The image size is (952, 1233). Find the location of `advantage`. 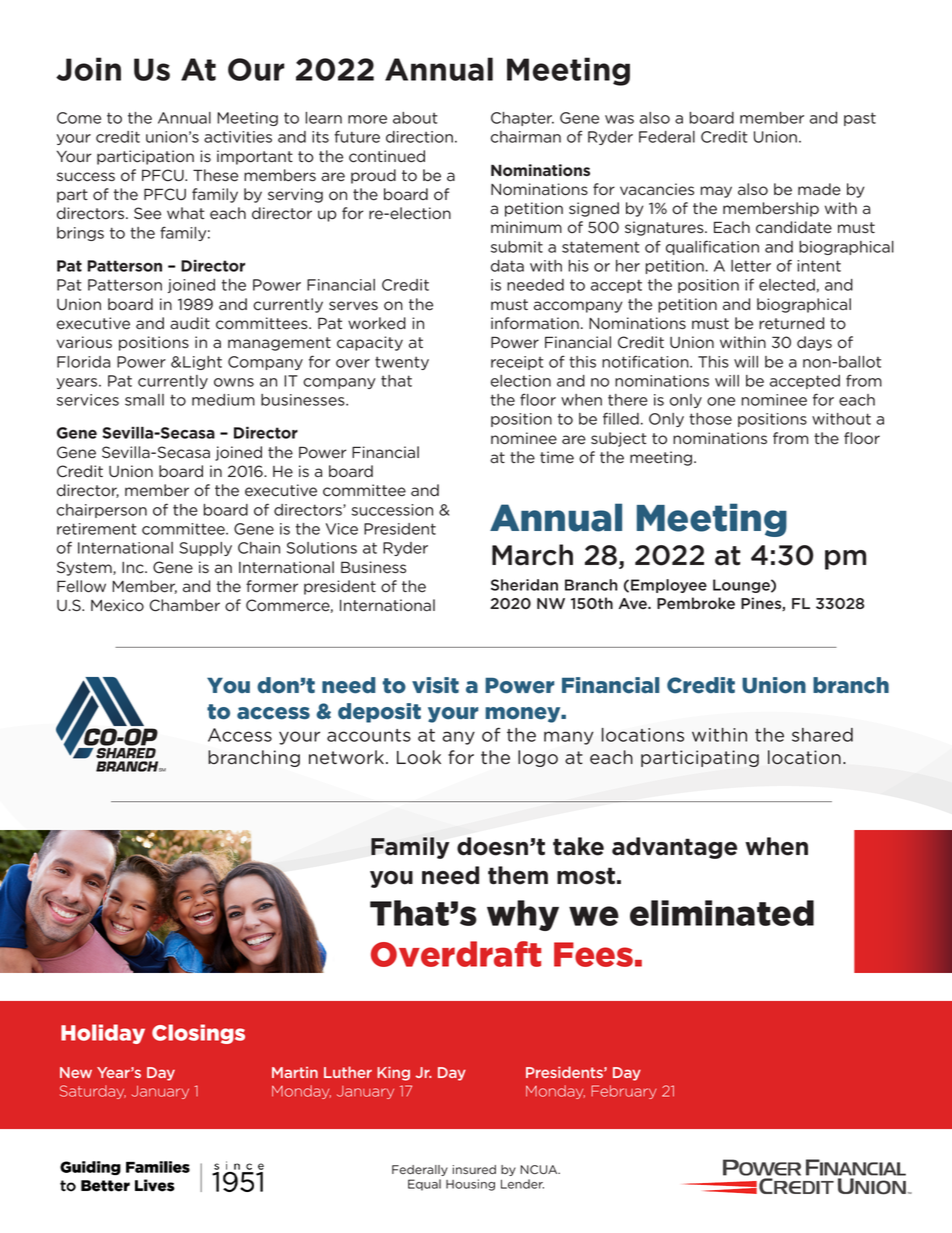

advantage is located at coordinates (674, 848).
